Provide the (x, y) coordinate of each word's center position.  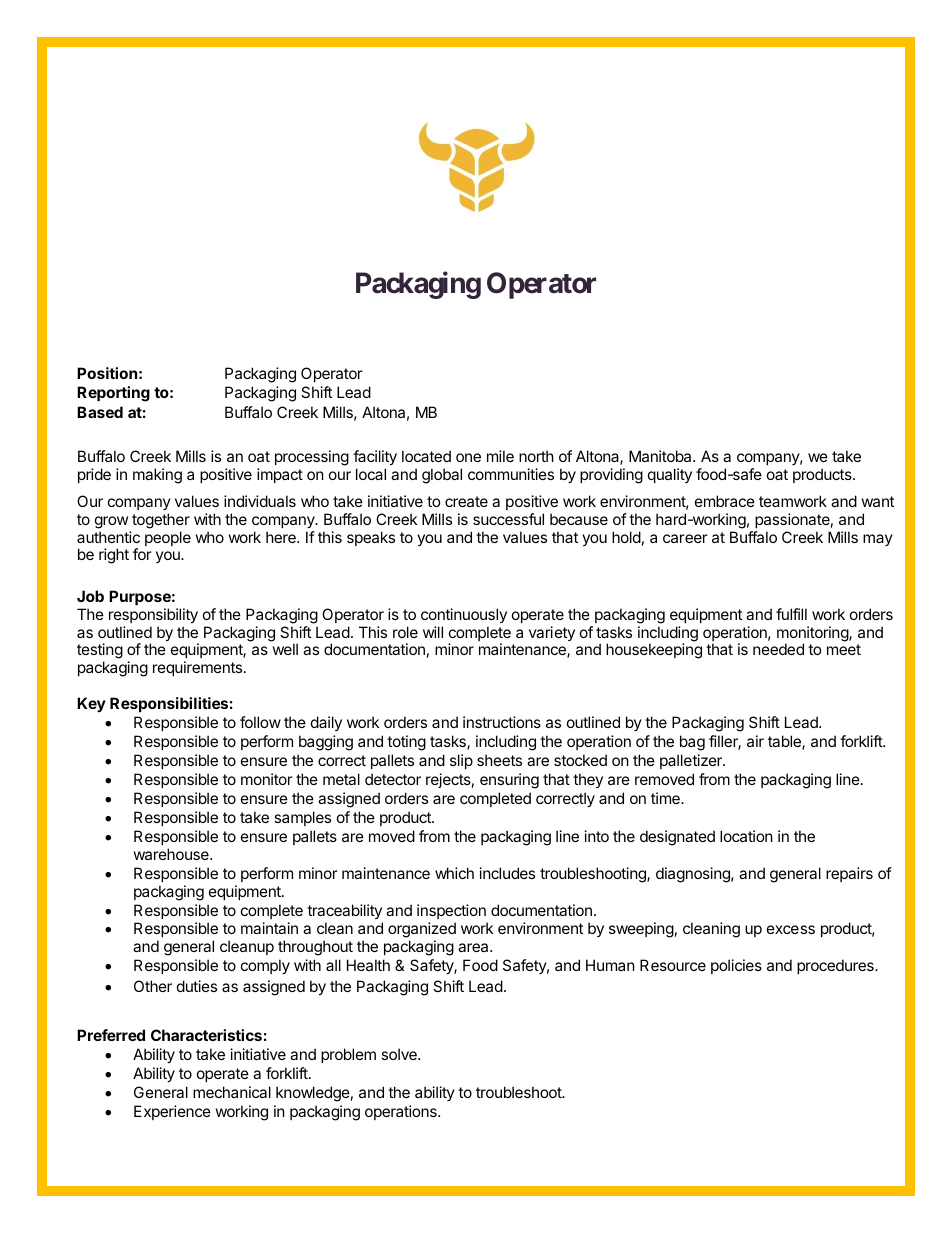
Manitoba (661, 456)
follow (260, 722)
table (785, 742)
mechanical (232, 1092)
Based (100, 412)
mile (500, 456)
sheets (499, 760)
